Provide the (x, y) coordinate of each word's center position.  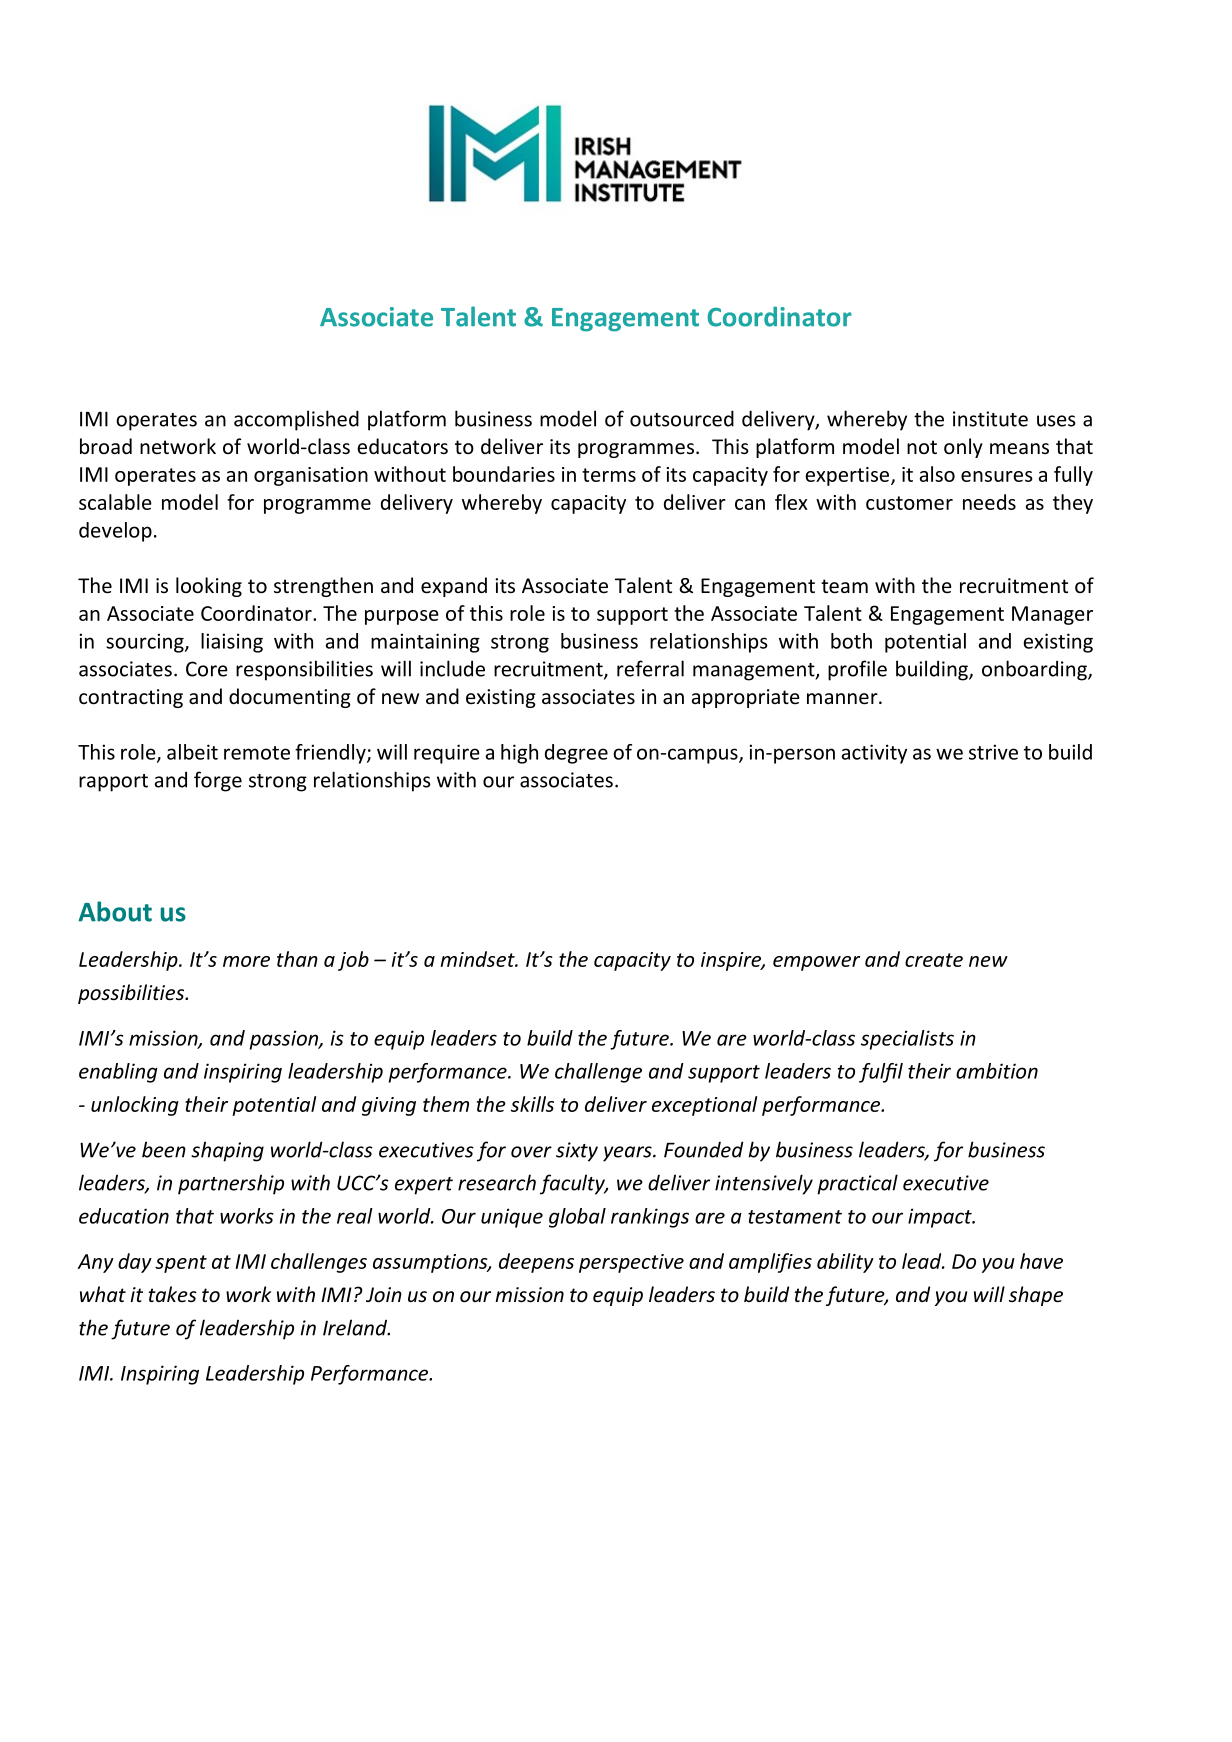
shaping (227, 1151)
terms (609, 475)
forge (218, 781)
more (246, 961)
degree (576, 754)
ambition (997, 1071)
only (963, 448)
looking (209, 587)
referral (650, 668)
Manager (1052, 615)
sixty (577, 1152)
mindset (479, 959)
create (934, 960)
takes (173, 1294)
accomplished (296, 420)
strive (993, 752)
